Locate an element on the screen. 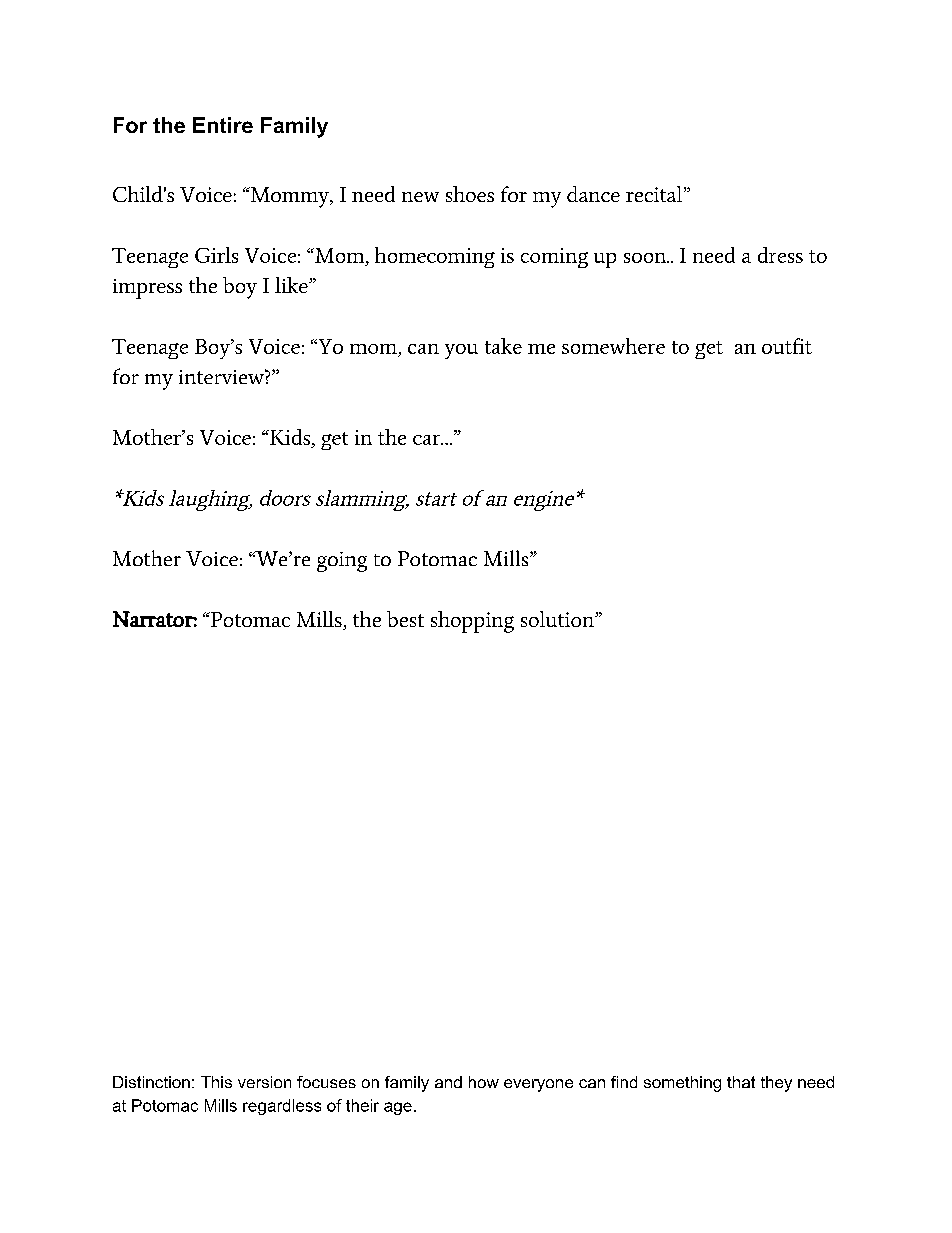 The width and height of the screenshot is (952, 1233). solution is located at coordinates (558, 619).
